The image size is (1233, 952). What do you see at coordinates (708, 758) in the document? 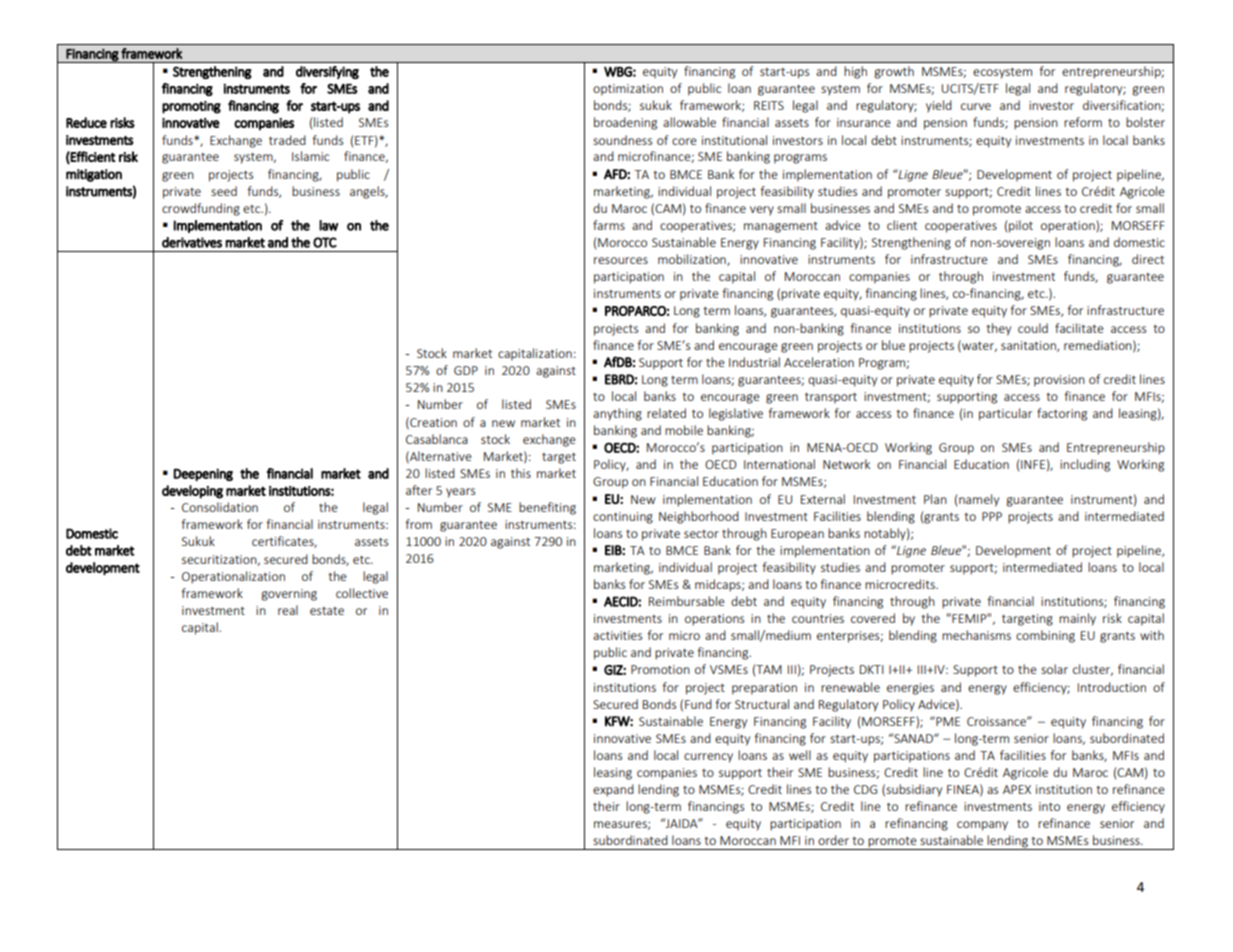
I see `currency` at bounding box center [708, 758].
